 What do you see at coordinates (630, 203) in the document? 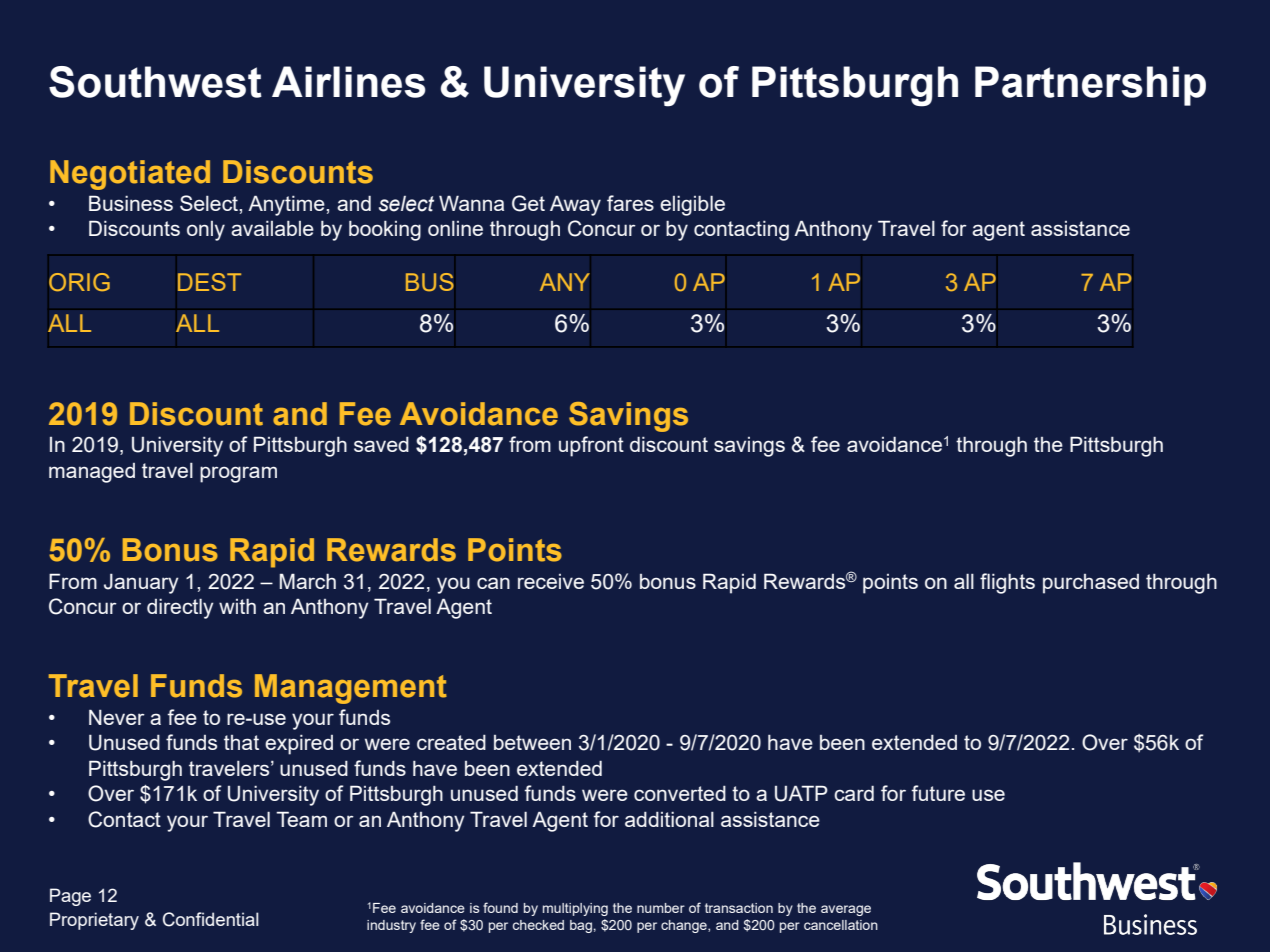
I see `fares` at bounding box center [630, 203].
